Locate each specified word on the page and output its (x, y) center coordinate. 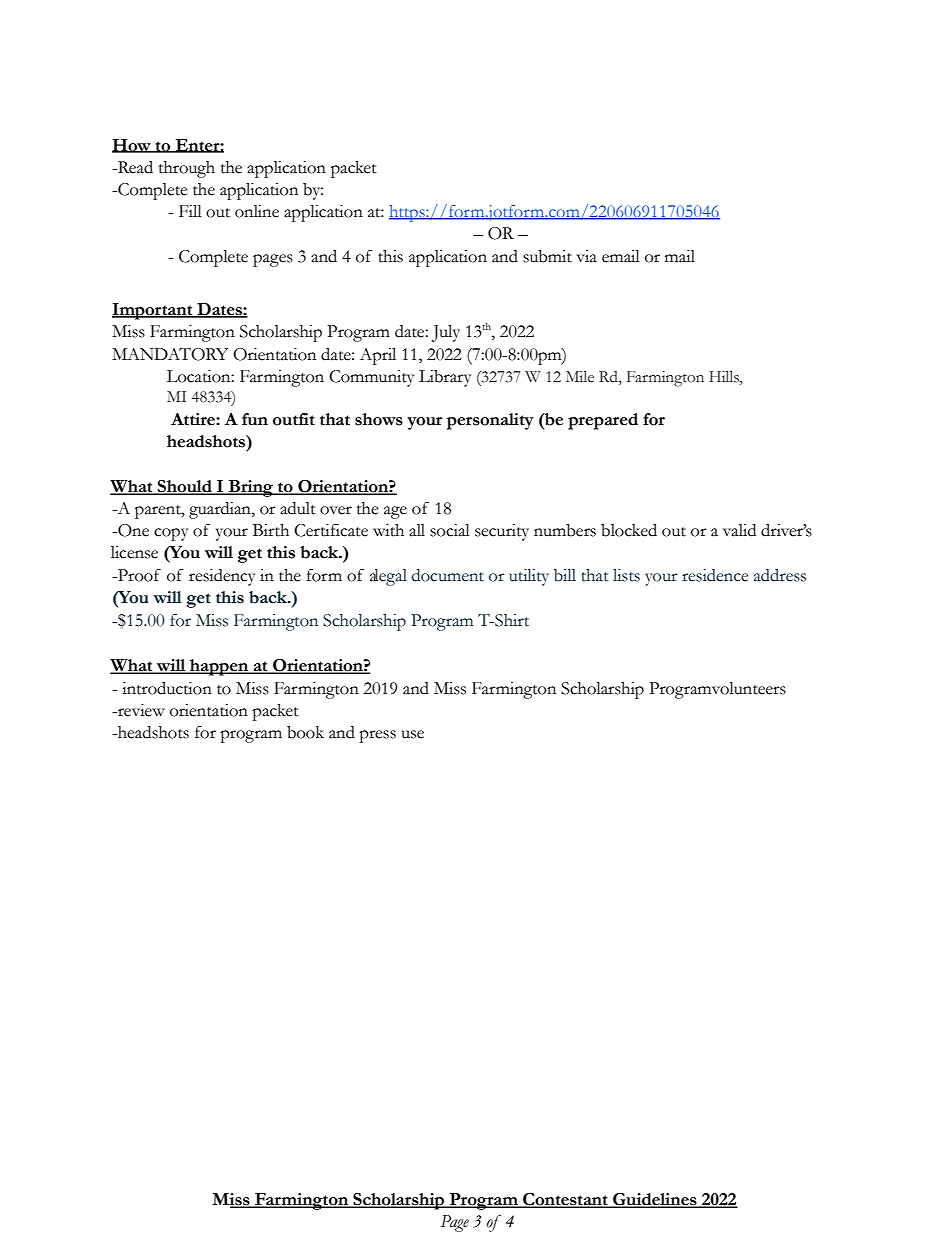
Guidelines (655, 1200)
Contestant (565, 1200)
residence (715, 575)
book (305, 732)
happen (219, 667)
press (377, 736)
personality (490, 421)
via (586, 256)
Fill (190, 211)
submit (547, 256)
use (412, 734)
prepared (603, 421)
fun (255, 419)
